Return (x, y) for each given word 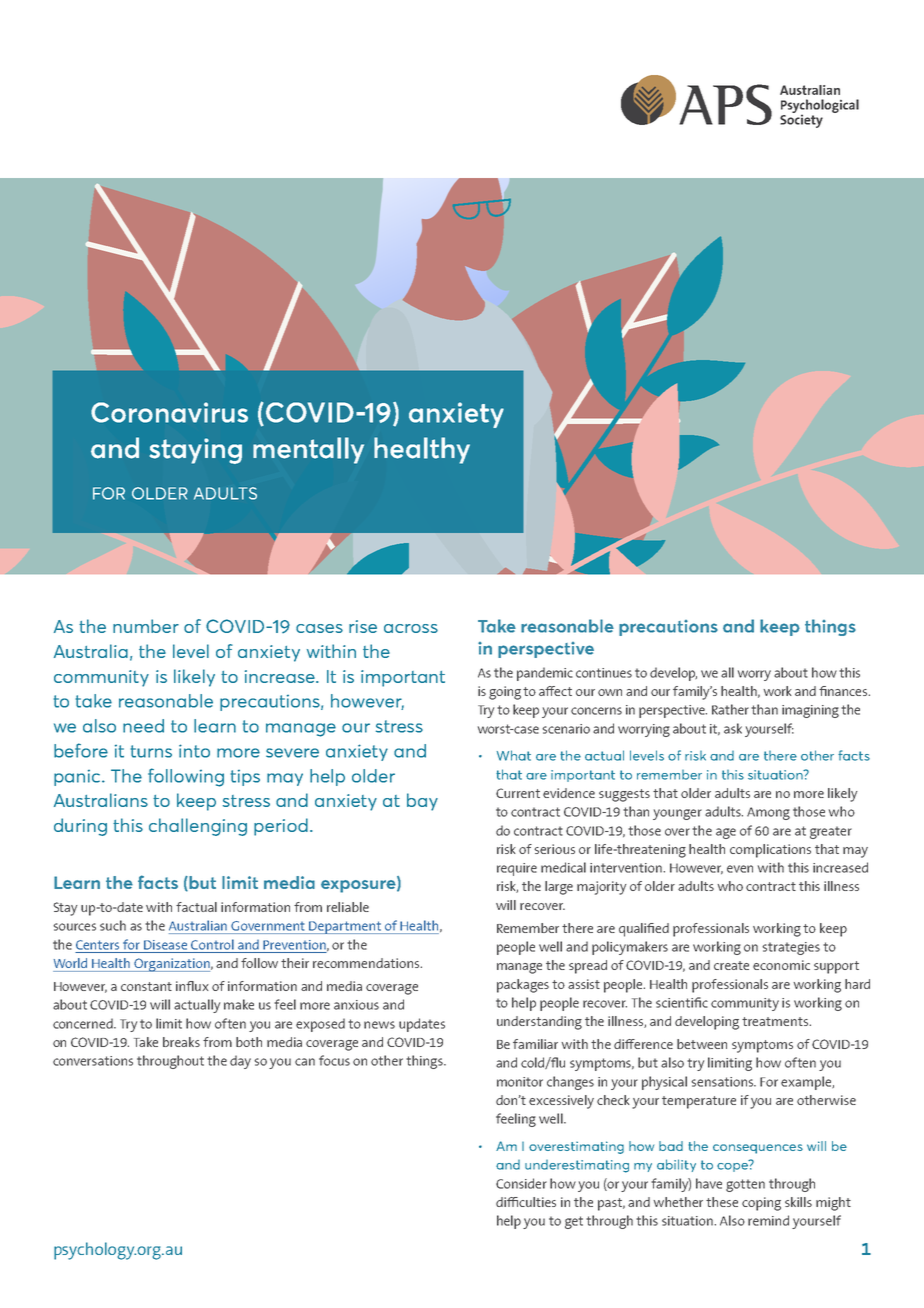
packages (523, 986)
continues (604, 673)
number (146, 626)
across (411, 628)
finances (844, 691)
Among (768, 813)
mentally (308, 450)
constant (146, 986)
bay (422, 802)
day (240, 1062)
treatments (776, 1021)
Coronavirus (169, 412)
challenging (198, 827)
